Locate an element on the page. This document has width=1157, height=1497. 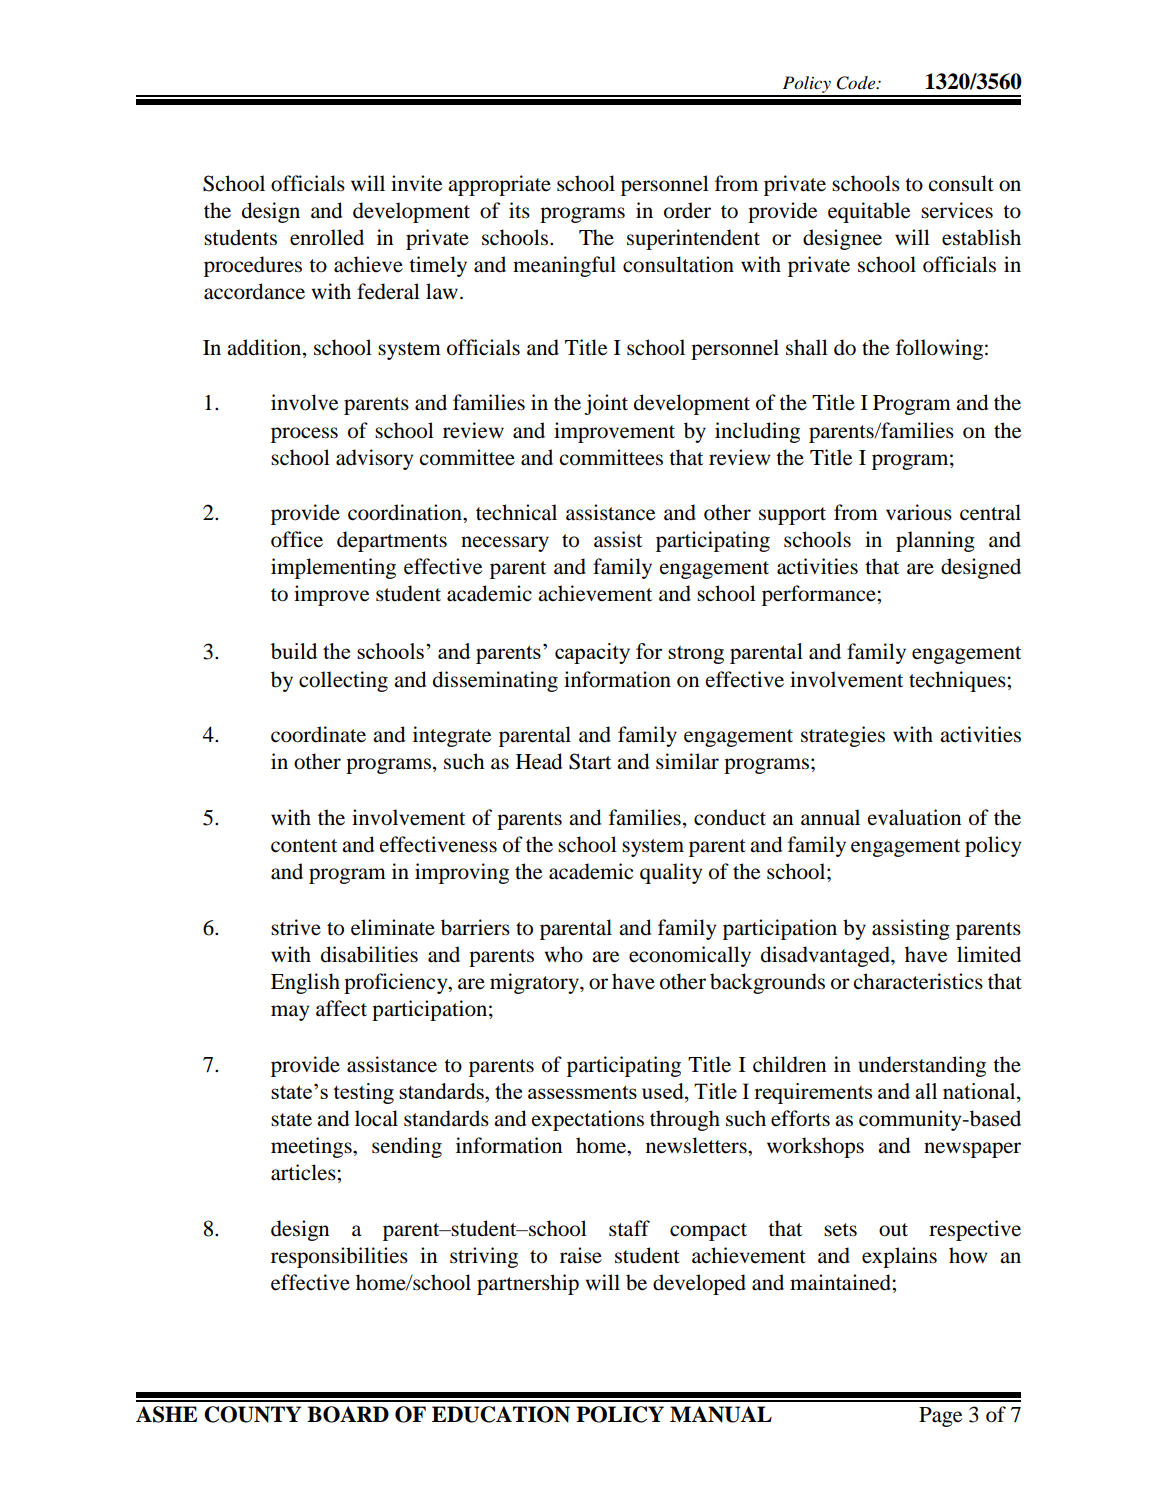
coordinate is located at coordinates (318, 734).
